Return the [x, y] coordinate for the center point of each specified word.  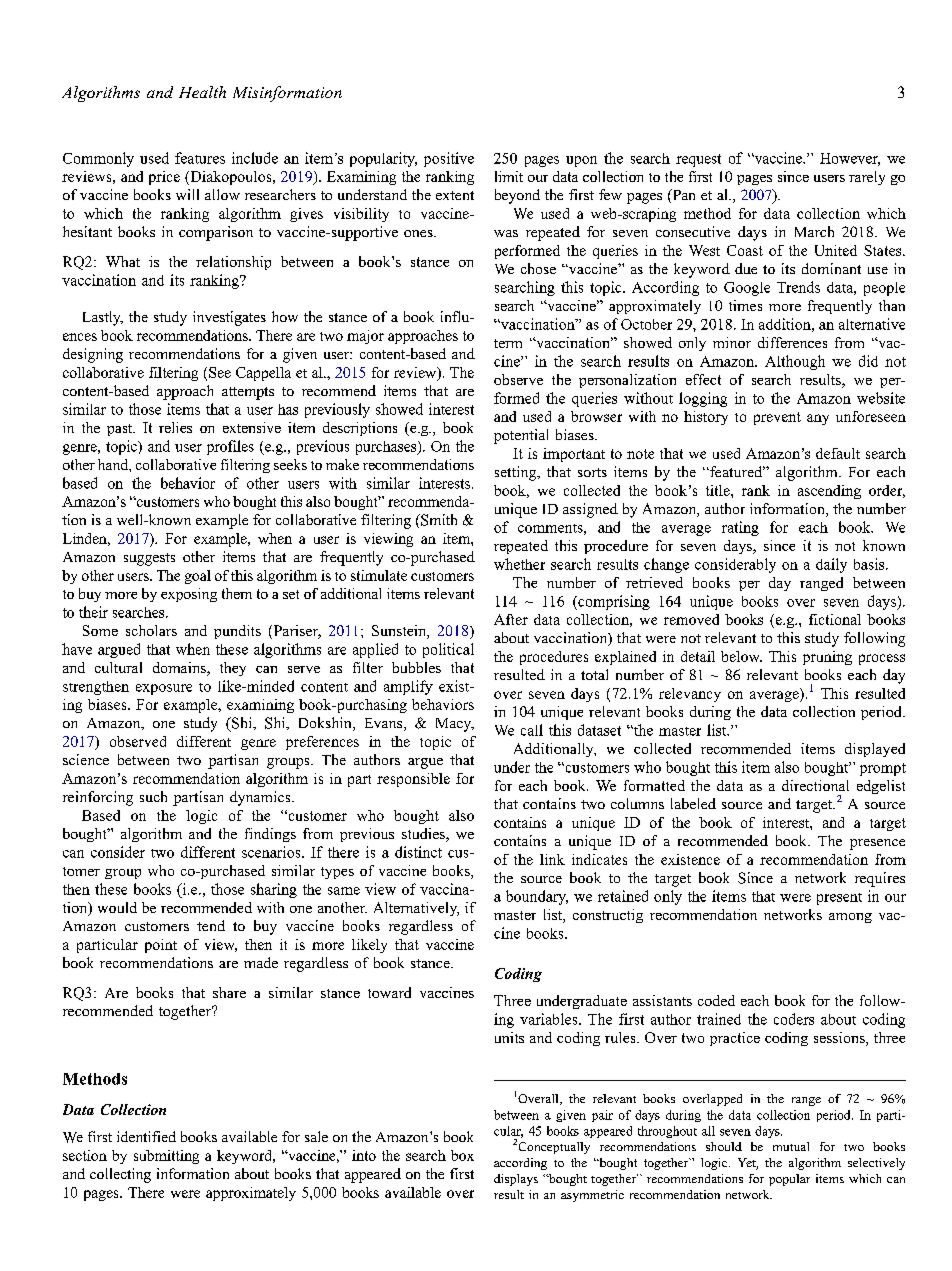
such [153, 796]
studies [424, 835]
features [200, 158]
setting [517, 473]
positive [449, 159]
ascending [829, 492]
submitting [166, 1157]
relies [175, 427]
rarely [867, 178]
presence [877, 844]
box [462, 1155]
